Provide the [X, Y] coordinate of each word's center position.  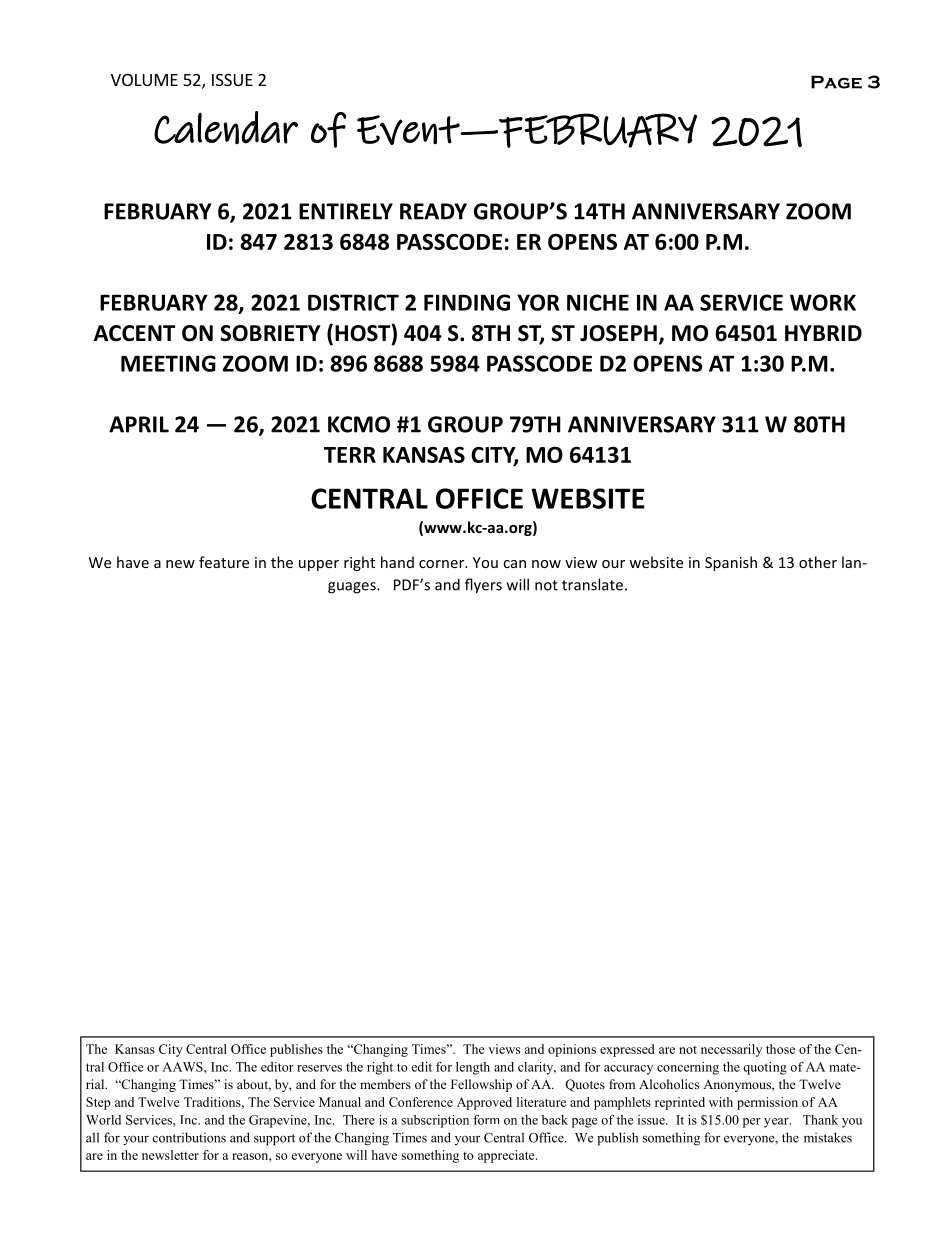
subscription [435, 1121]
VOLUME [144, 80]
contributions [189, 1137]
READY [433, 211]
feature [224, 562]
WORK [823, 302]
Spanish [731, 563]
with [721, 1102]
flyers [483, 586]
